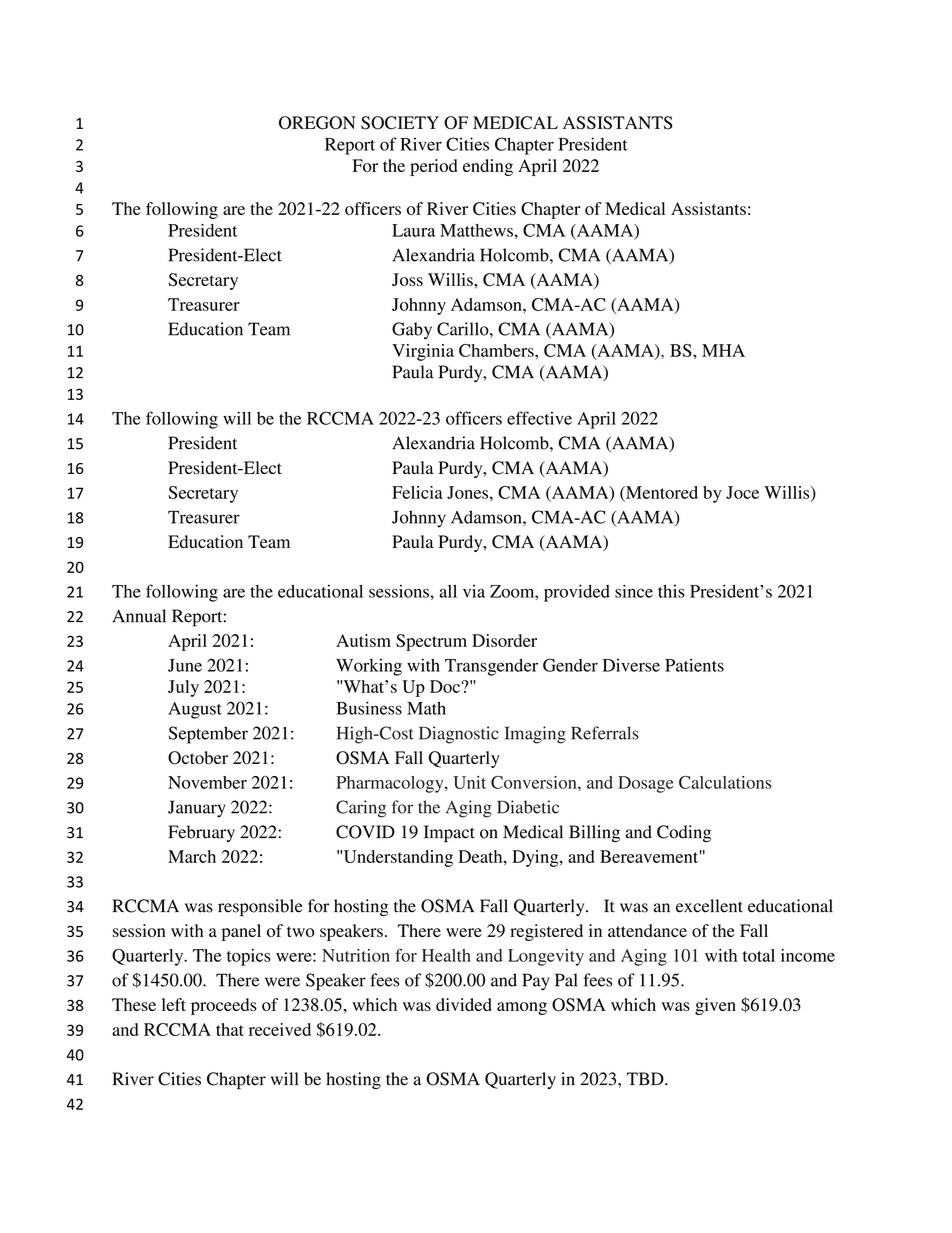 The width and height of the document is (952, 1233). What do you see at coordinates (477, 230) in the document?
I see `Matthews` at bounding box center [477, 230].
